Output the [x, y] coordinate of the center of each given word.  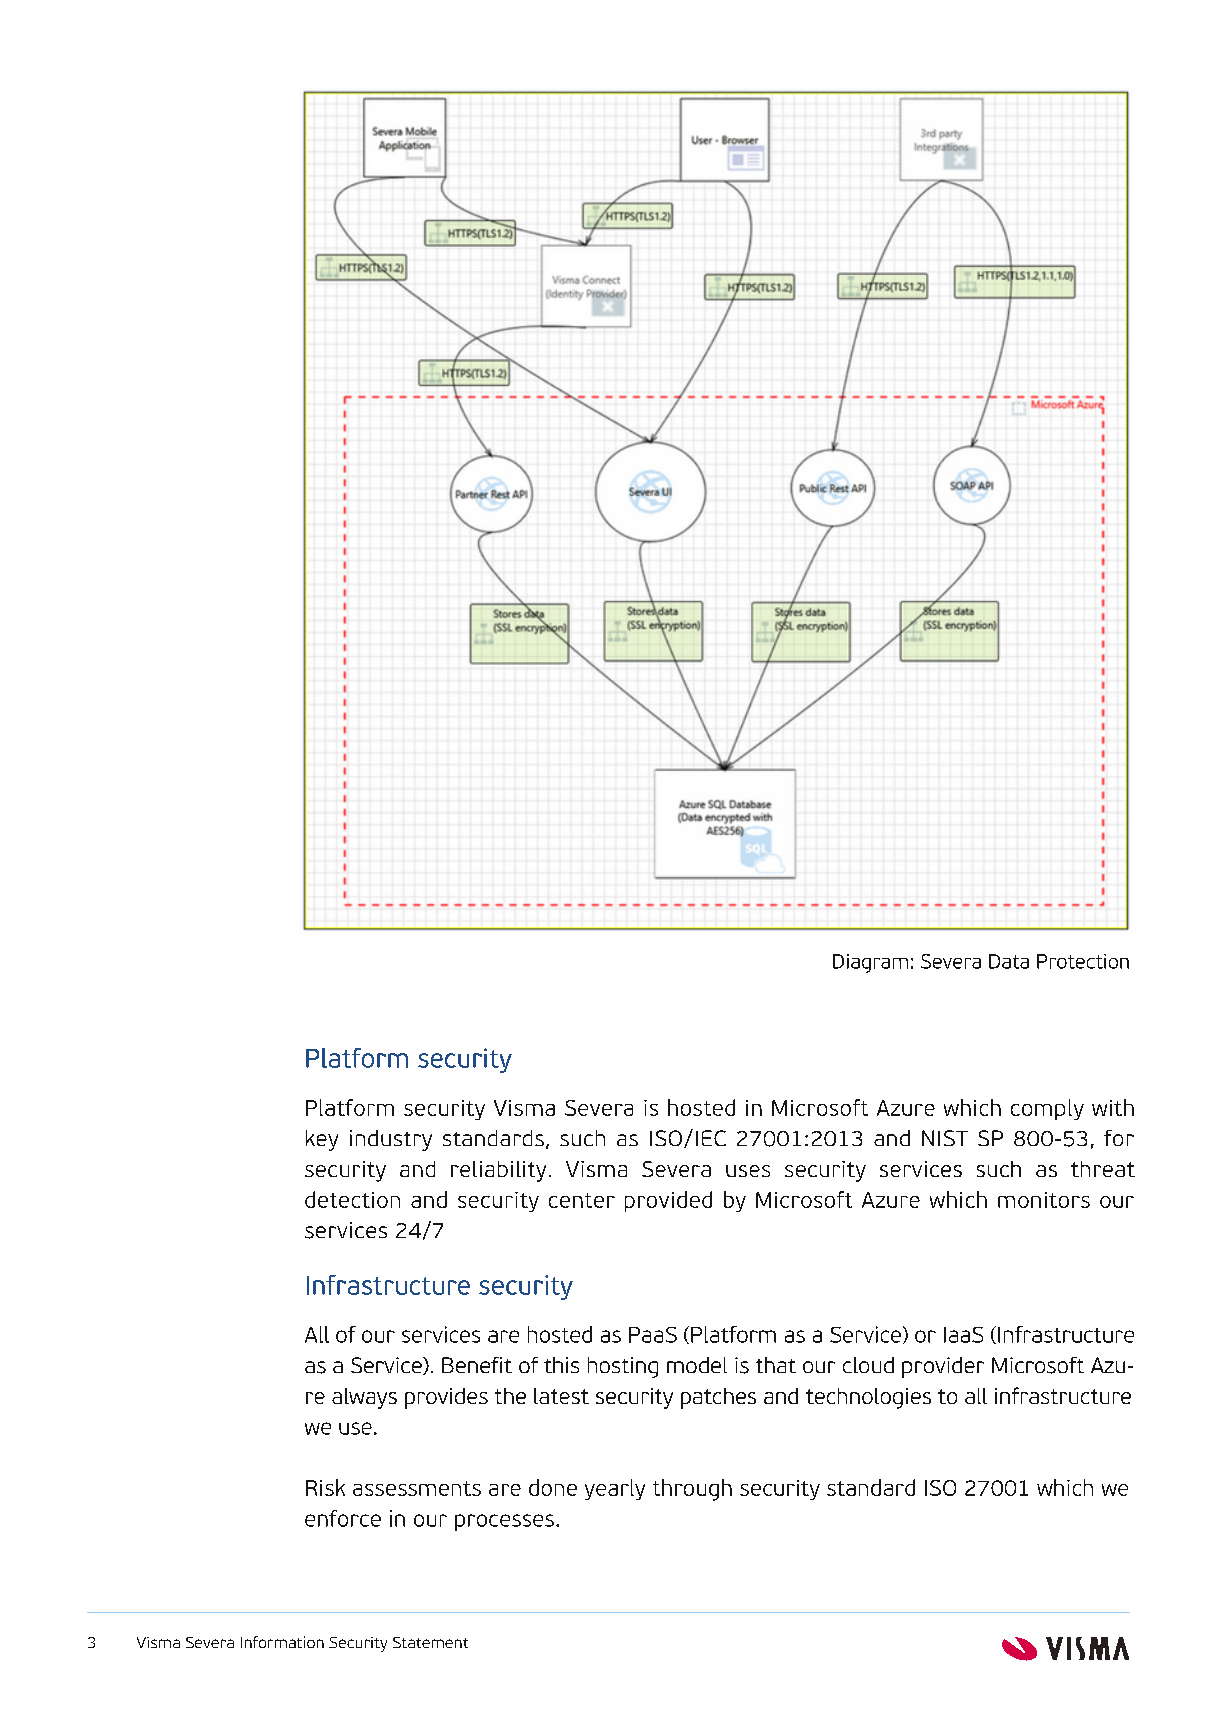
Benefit [477, 1365]
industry [391, 1140]
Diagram [870, 963]
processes [504, 1522]
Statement [430, 1642]
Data [1009, 961]
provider [943, 1367]
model [697, 1365]
